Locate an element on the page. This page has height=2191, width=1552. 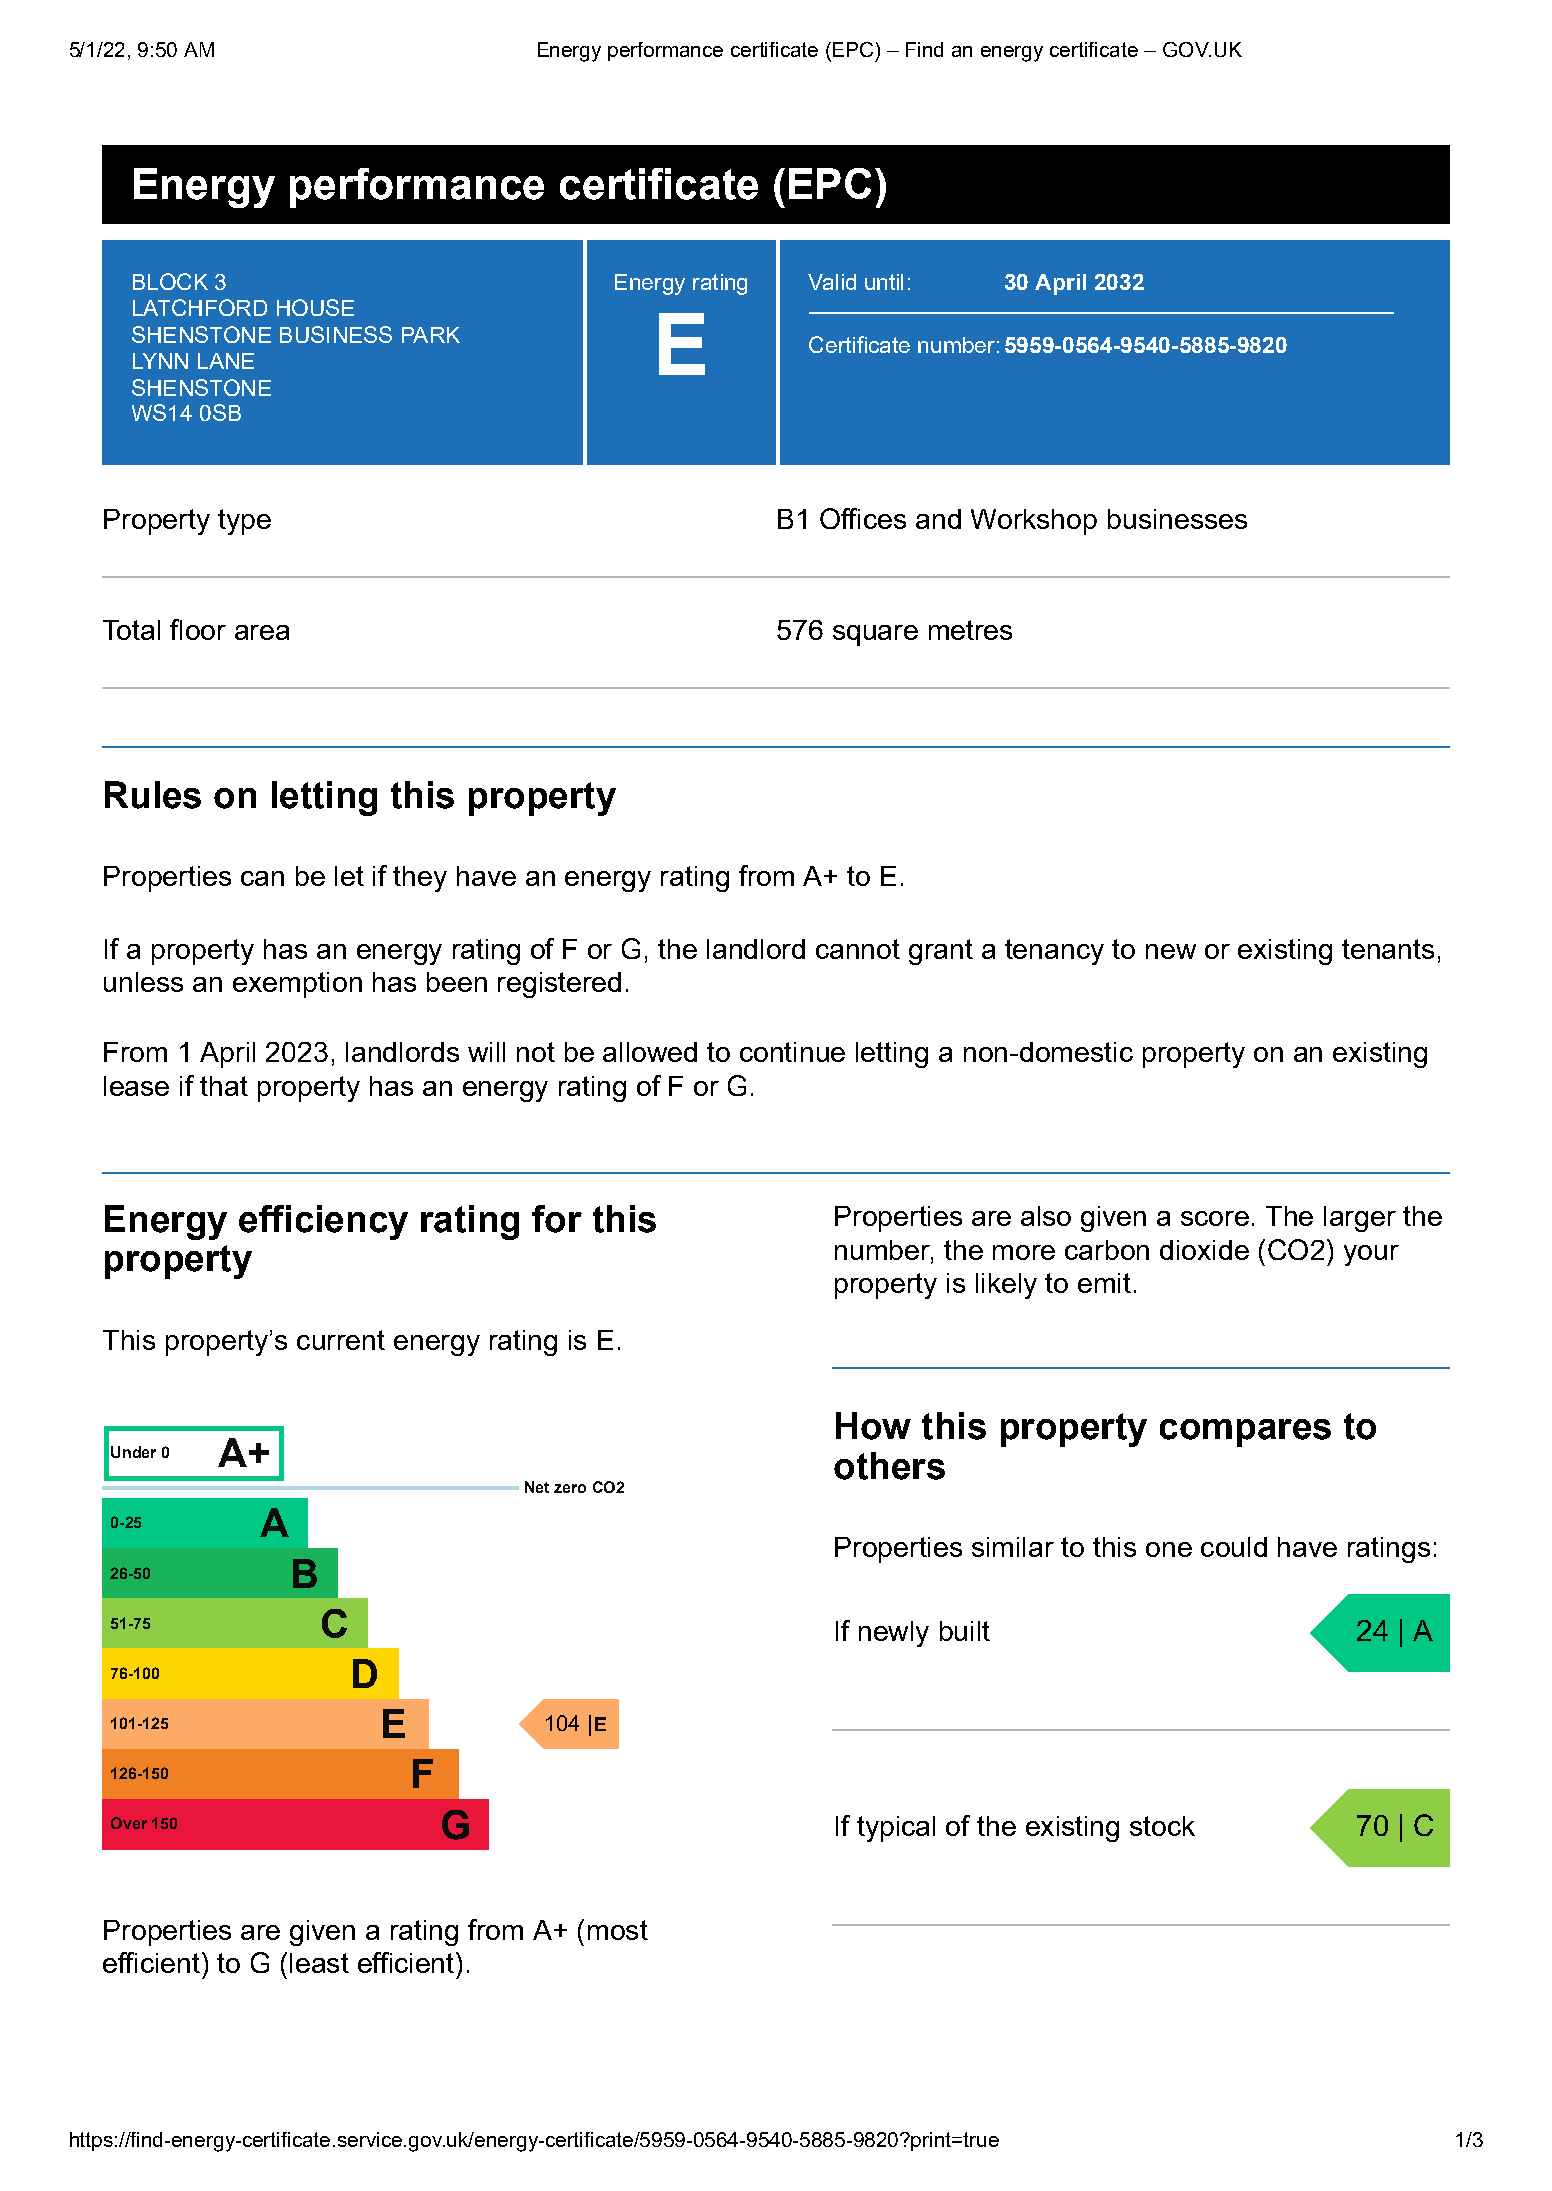
area is located at coordinates (262, 632).
